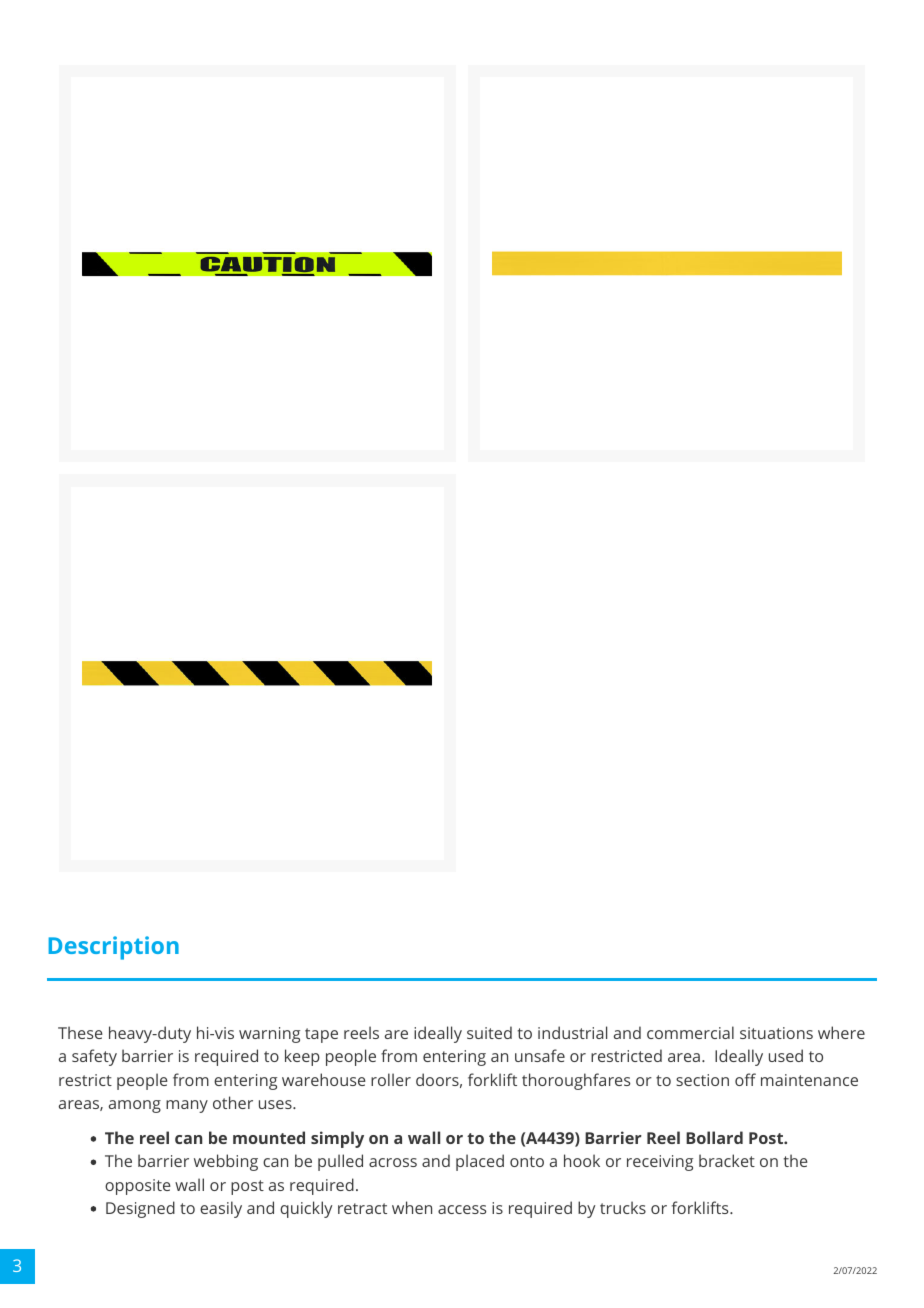 The width and height of the document is (924, 1308). Describe the element at coordinates (113, 948) in the document. I see `Description` at that location.
